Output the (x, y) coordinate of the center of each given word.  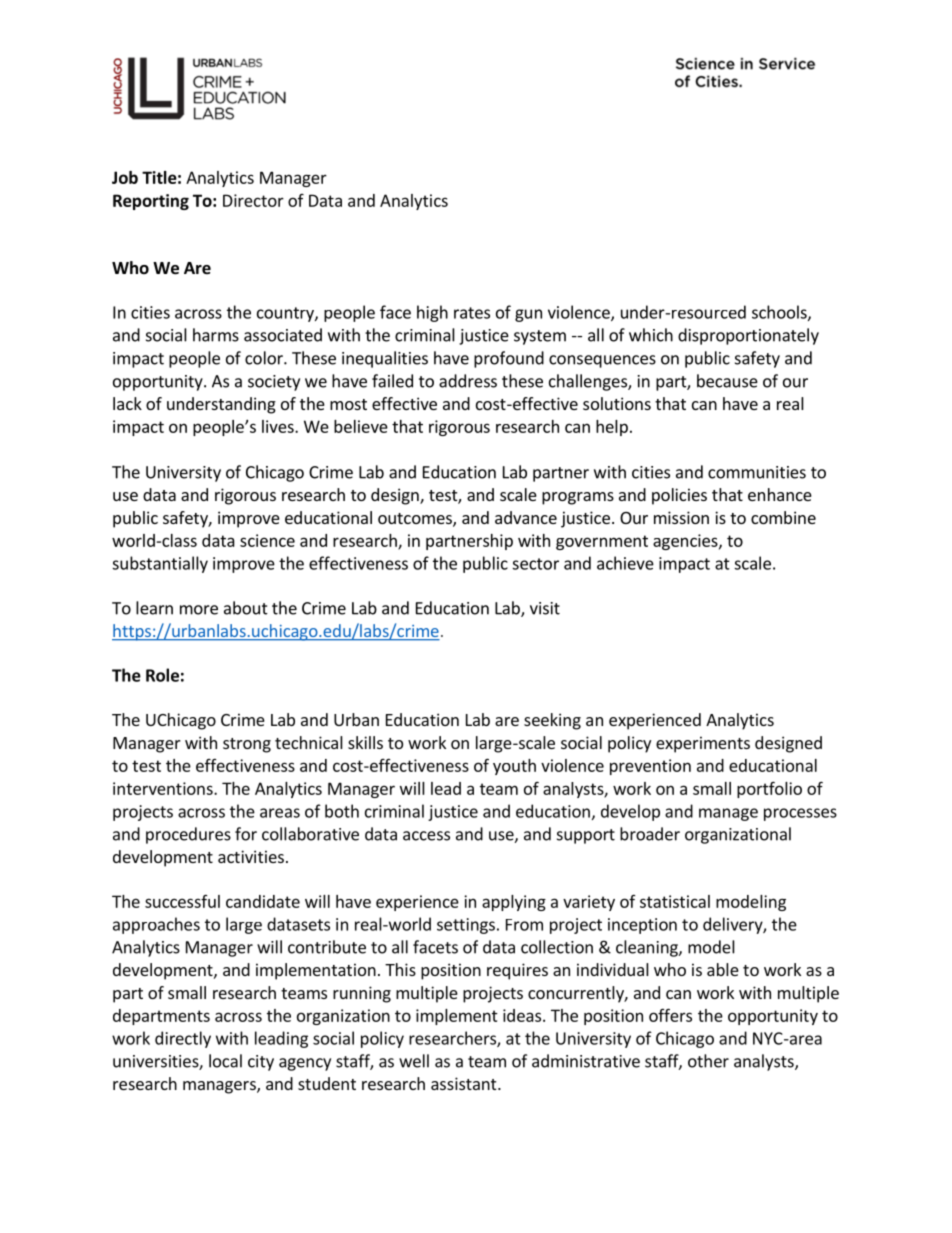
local (225, 1061)
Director (253, 200)
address (468, 381)
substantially (160, 564)
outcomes (416, 520)
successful (182, 901)
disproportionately (748, 336)
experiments (703, 744)
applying (514, 903)
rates (472, 313)
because (727, 381)
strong (247, 745)
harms (216, 335)
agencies (686, 542)
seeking (552, 721)
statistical (675, 901)
